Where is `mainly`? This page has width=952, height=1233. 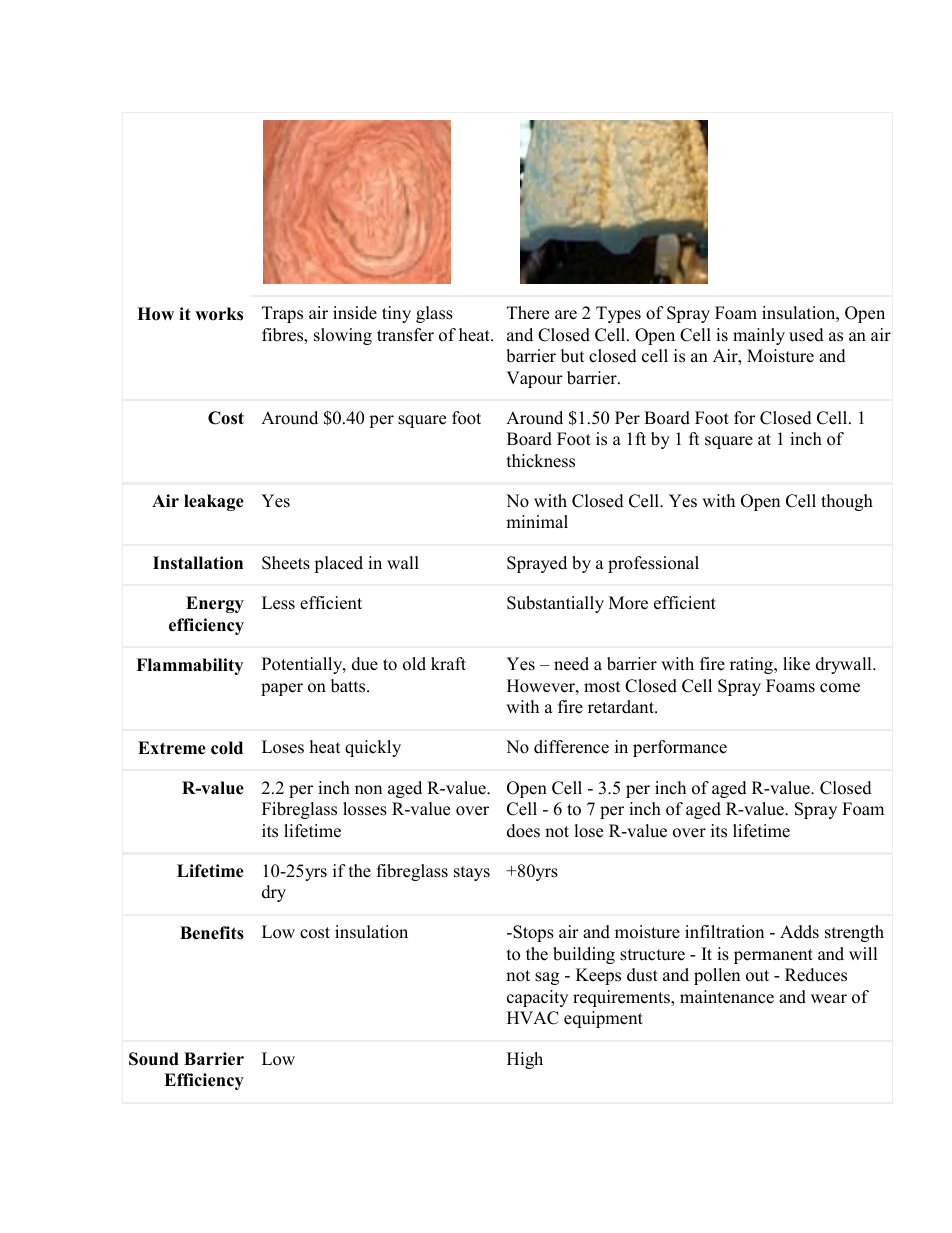 mainly is located at coordinates (759, 336).
